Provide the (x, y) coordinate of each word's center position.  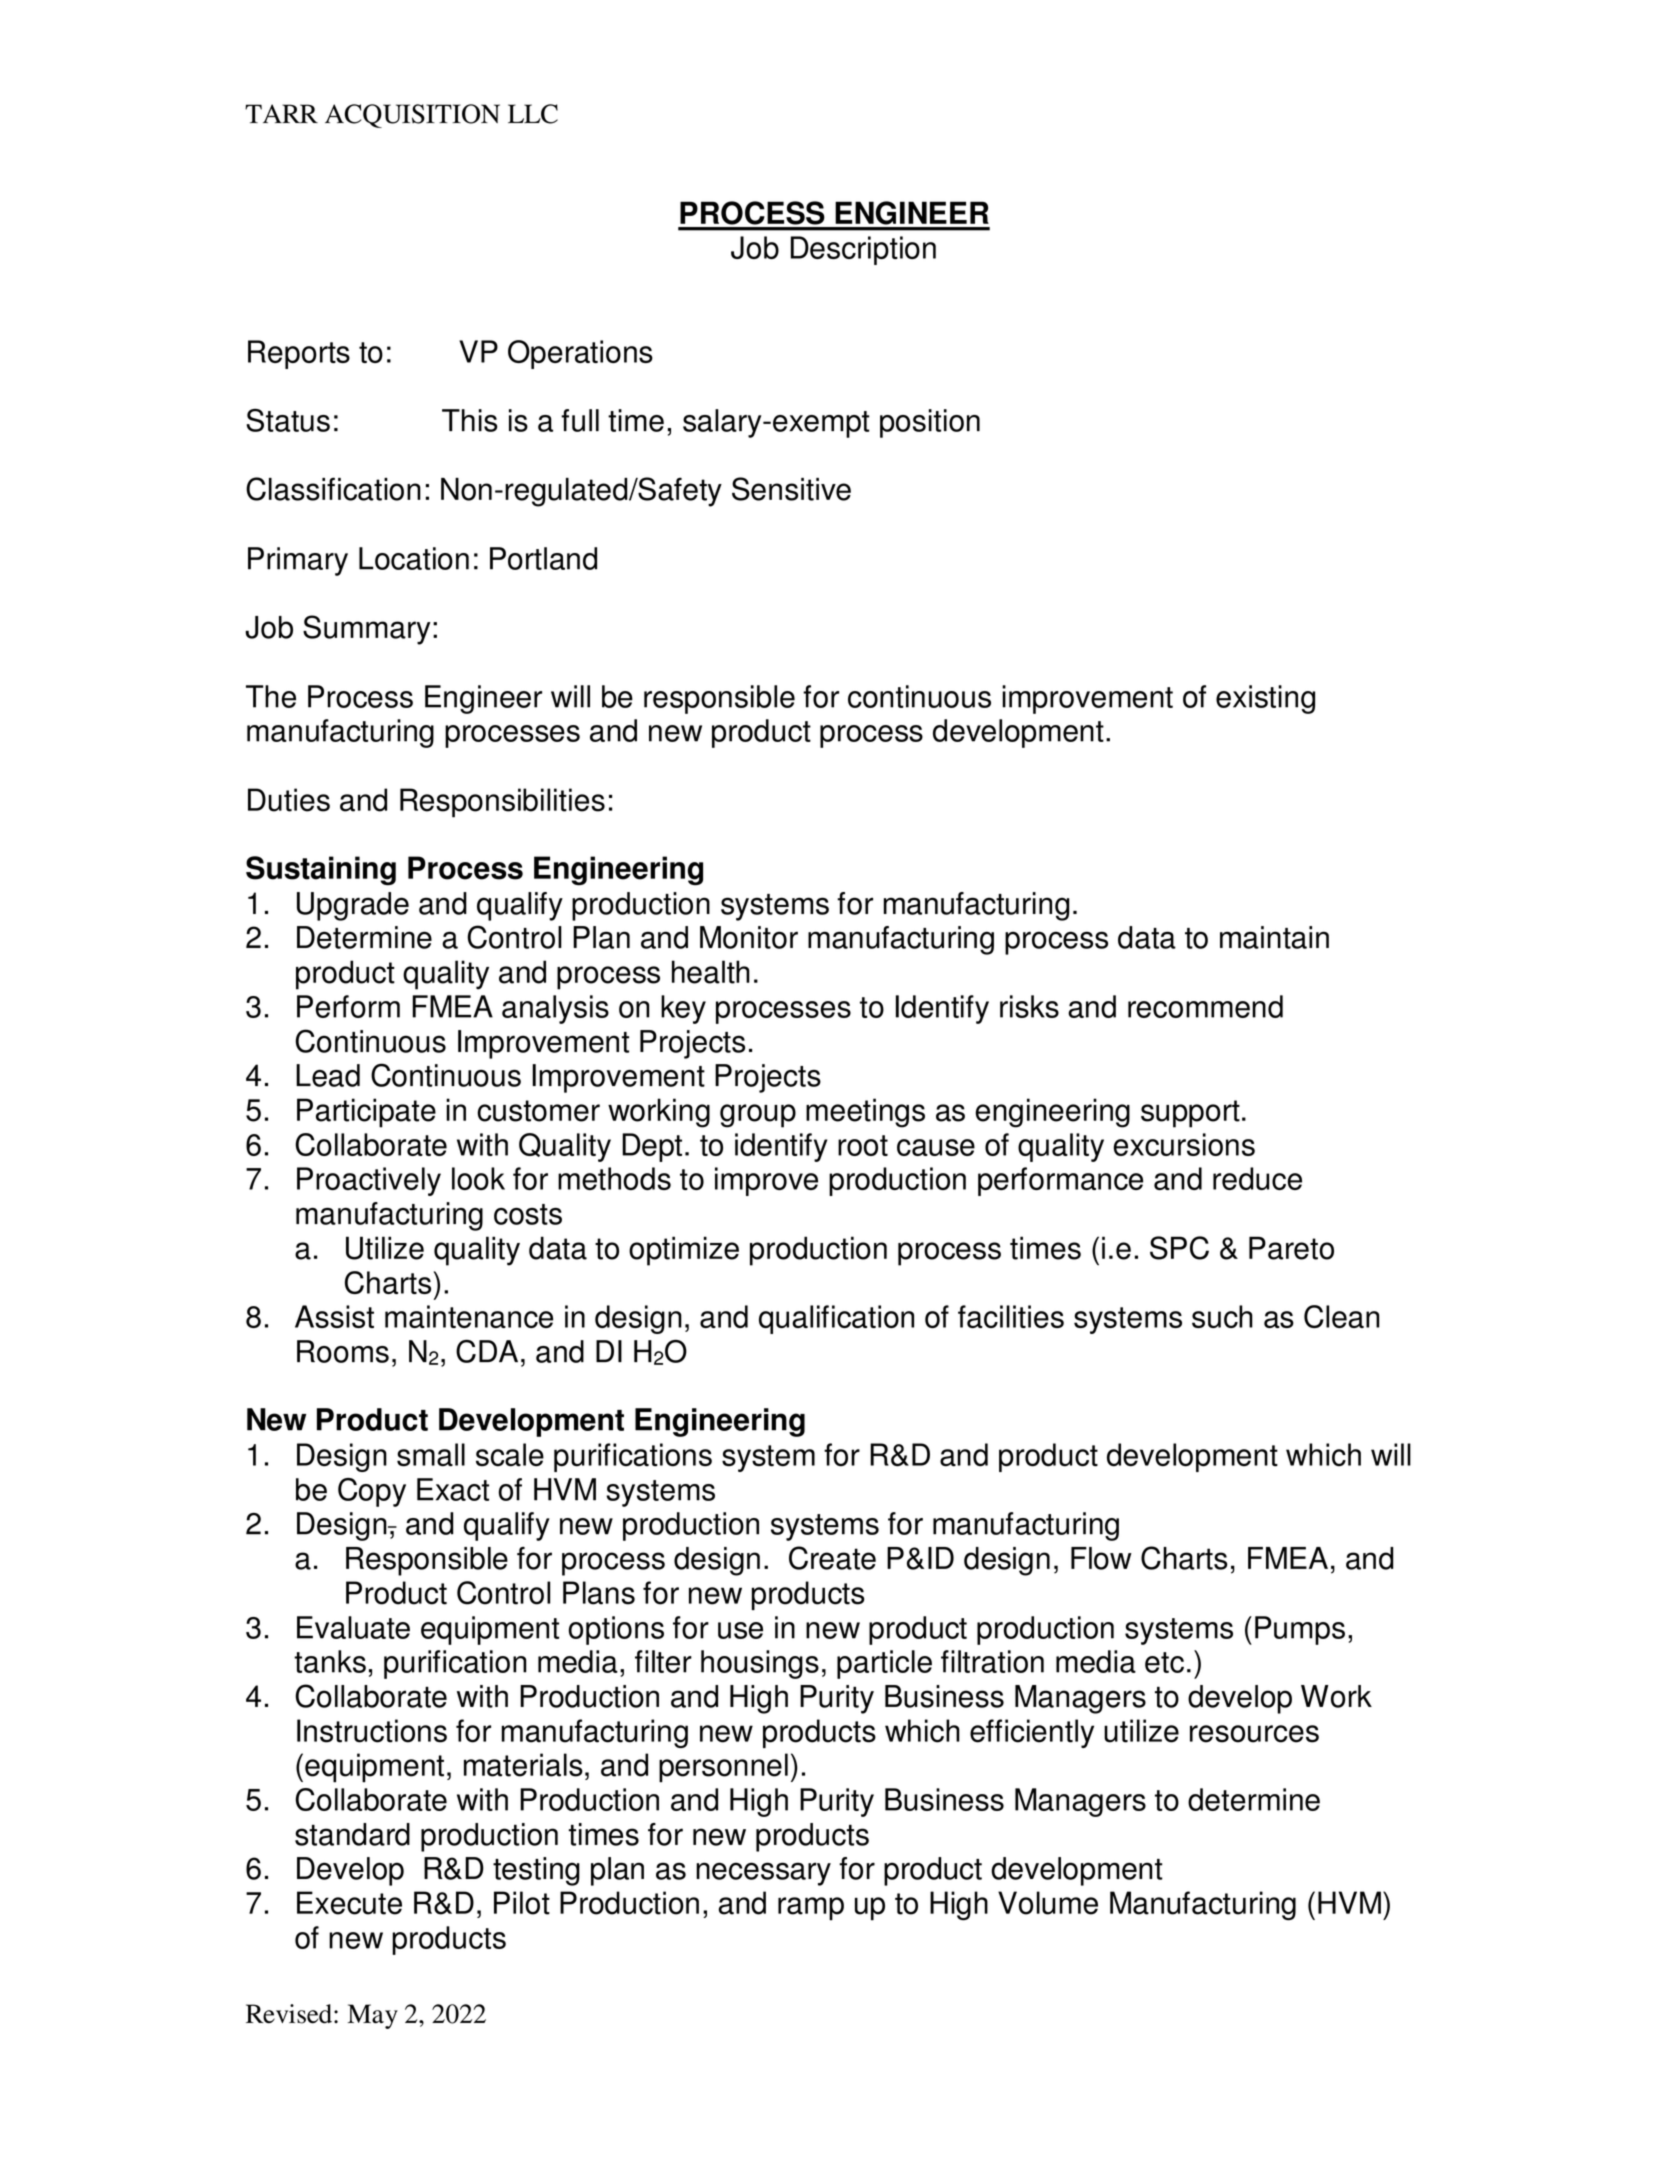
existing (1265, 699)
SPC (1179, 1248)
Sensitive (791, 489)
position (930, 423)
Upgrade (353, 906)
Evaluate (353, 1627)
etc (1164, 1662)
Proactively (369, 1181)
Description (863, 250)
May (373, 2016)
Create (832, 1558)
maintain (1274, 937)
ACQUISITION (412, 116)
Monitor (749, 937)
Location (414, 558)
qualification (836, 1319)
